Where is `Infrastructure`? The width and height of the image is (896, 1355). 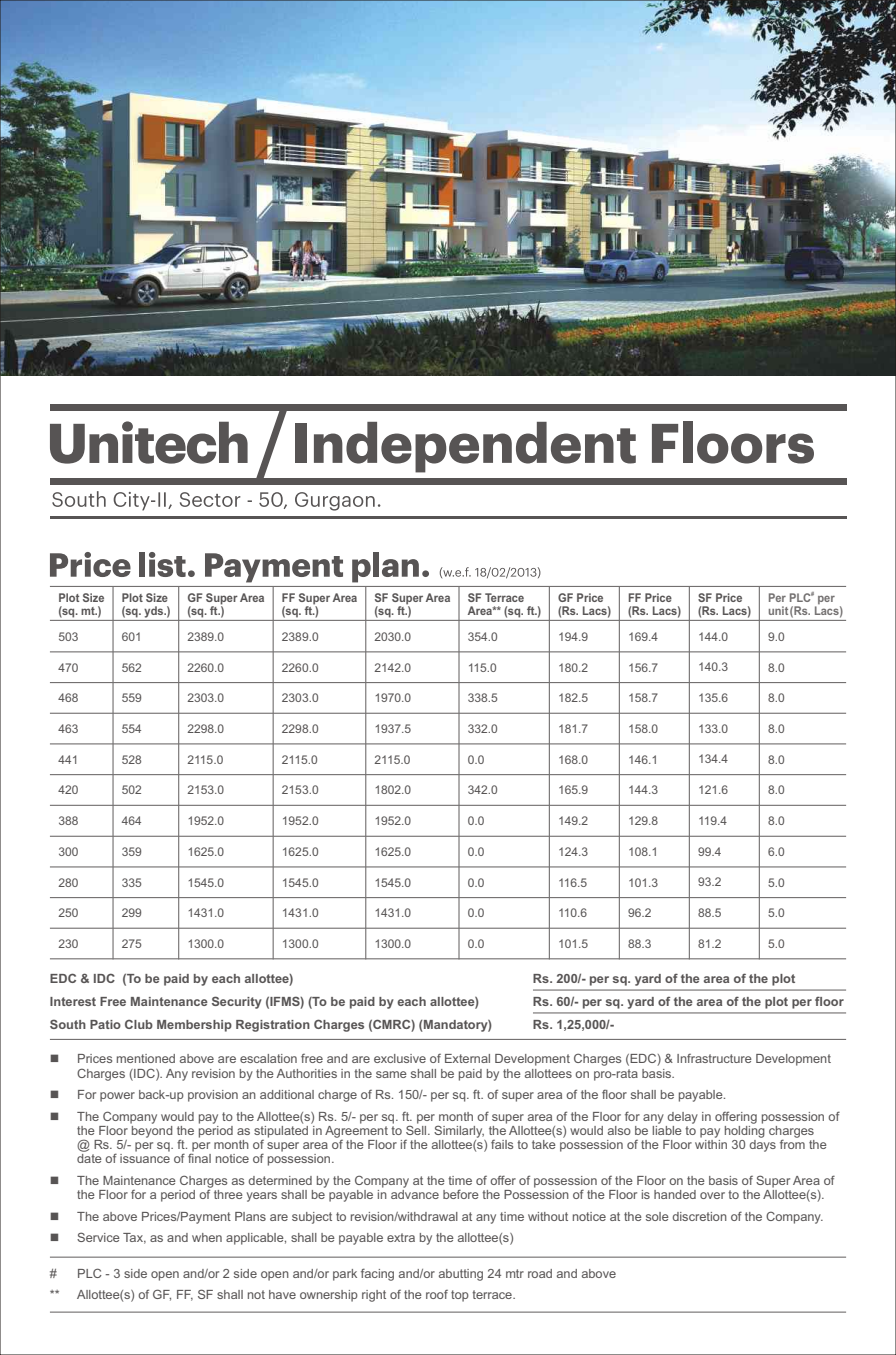 Infrastructure is located at coordinates (714, 1058).
